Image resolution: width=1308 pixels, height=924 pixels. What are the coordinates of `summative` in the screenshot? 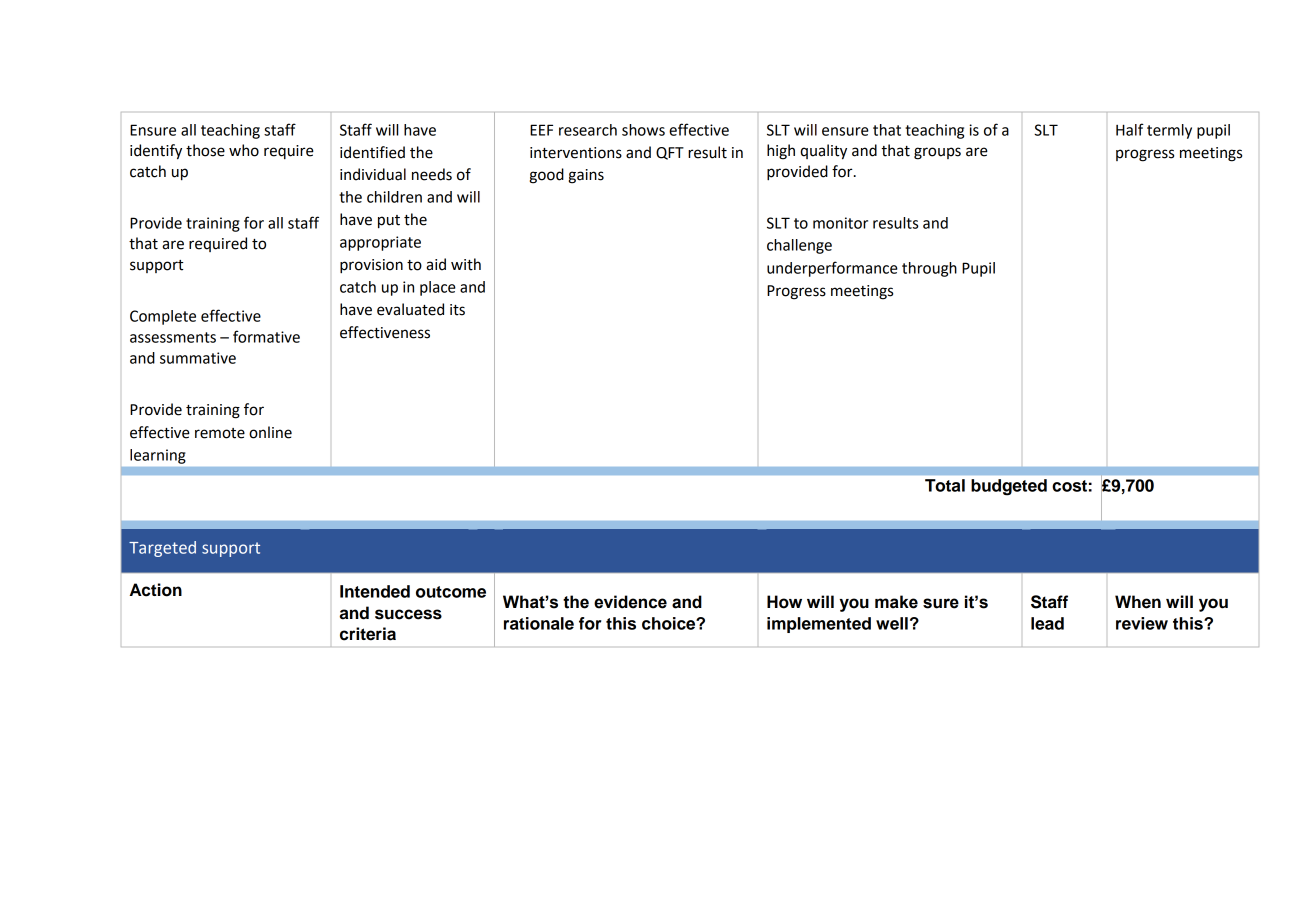 It's located at (198, 358).
